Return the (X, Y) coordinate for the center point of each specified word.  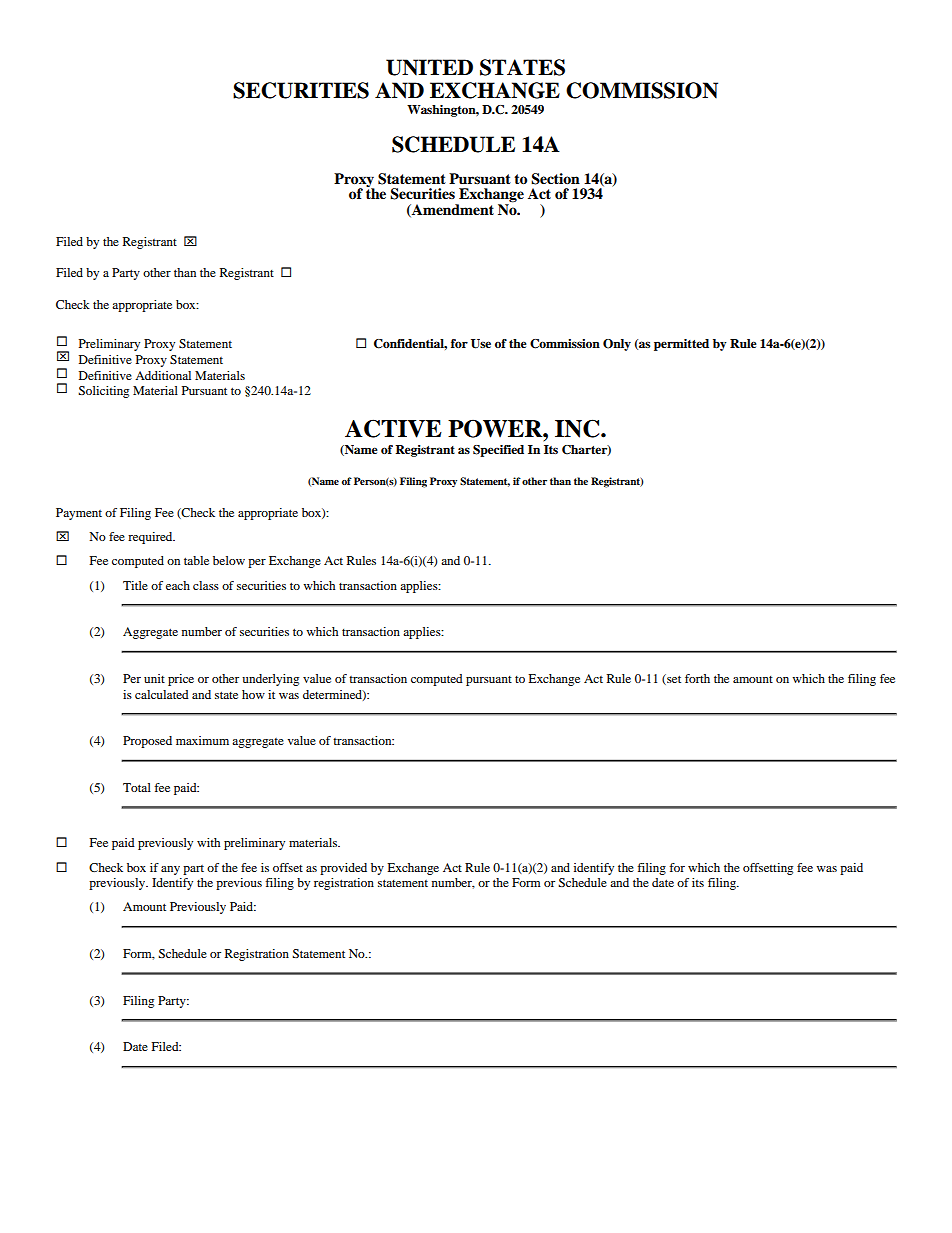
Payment (79, 514)
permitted (681, 345)
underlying (270, 680)
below (229, 560)
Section (555, 179)
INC (578, 428)
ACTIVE (393, 428)
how (253, 694)
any (170, 870)
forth (697, 678)
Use (481, 344)
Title (135, 585)
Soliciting (103, 392)
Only (617, 345)
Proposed (147, 742)
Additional (163, 375)
